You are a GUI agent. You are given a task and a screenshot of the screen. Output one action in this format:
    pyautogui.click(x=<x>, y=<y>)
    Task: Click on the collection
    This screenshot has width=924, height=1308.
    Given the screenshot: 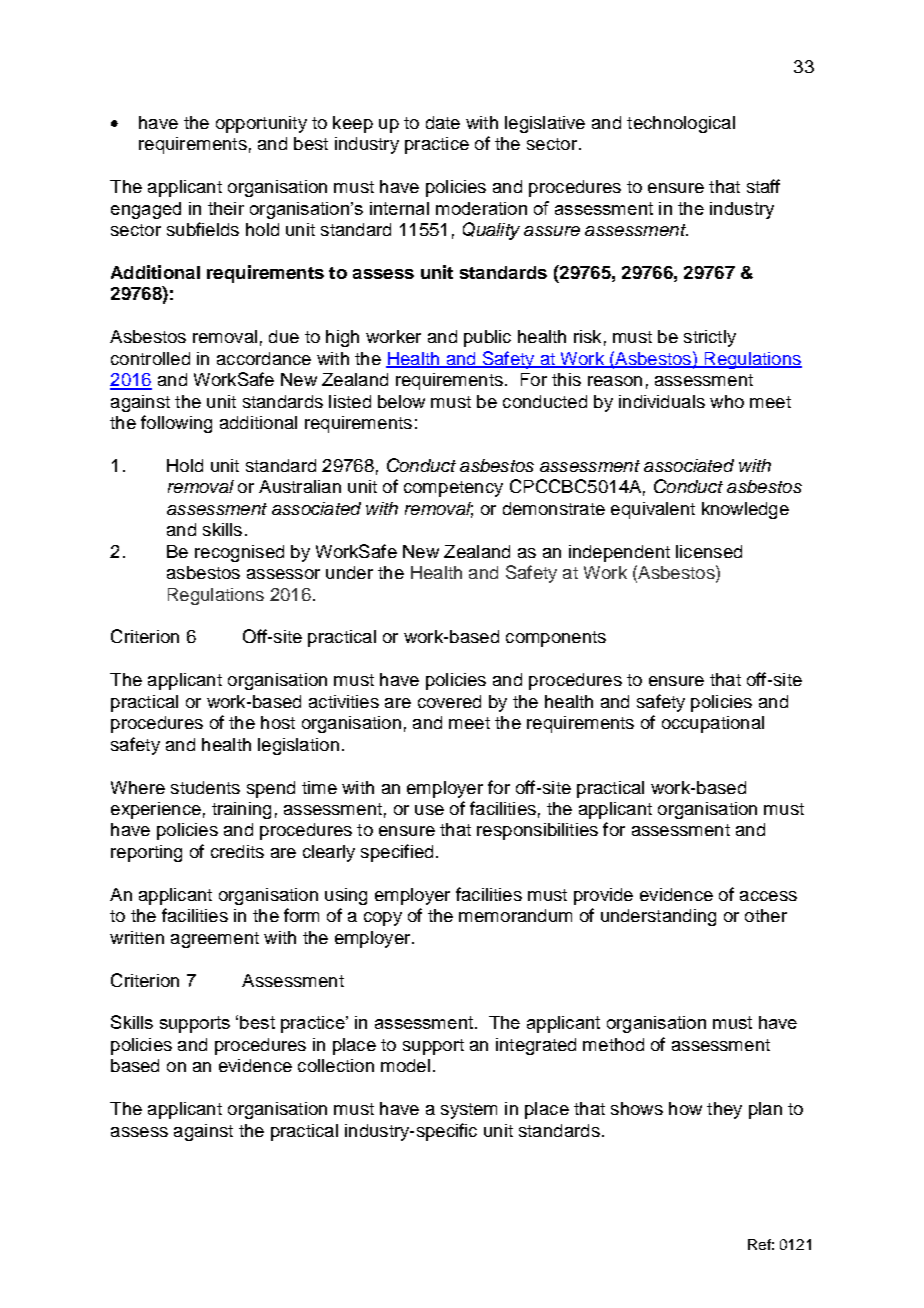 What is the action you would take?
    pyautogui.click(x=336, y=1065)
